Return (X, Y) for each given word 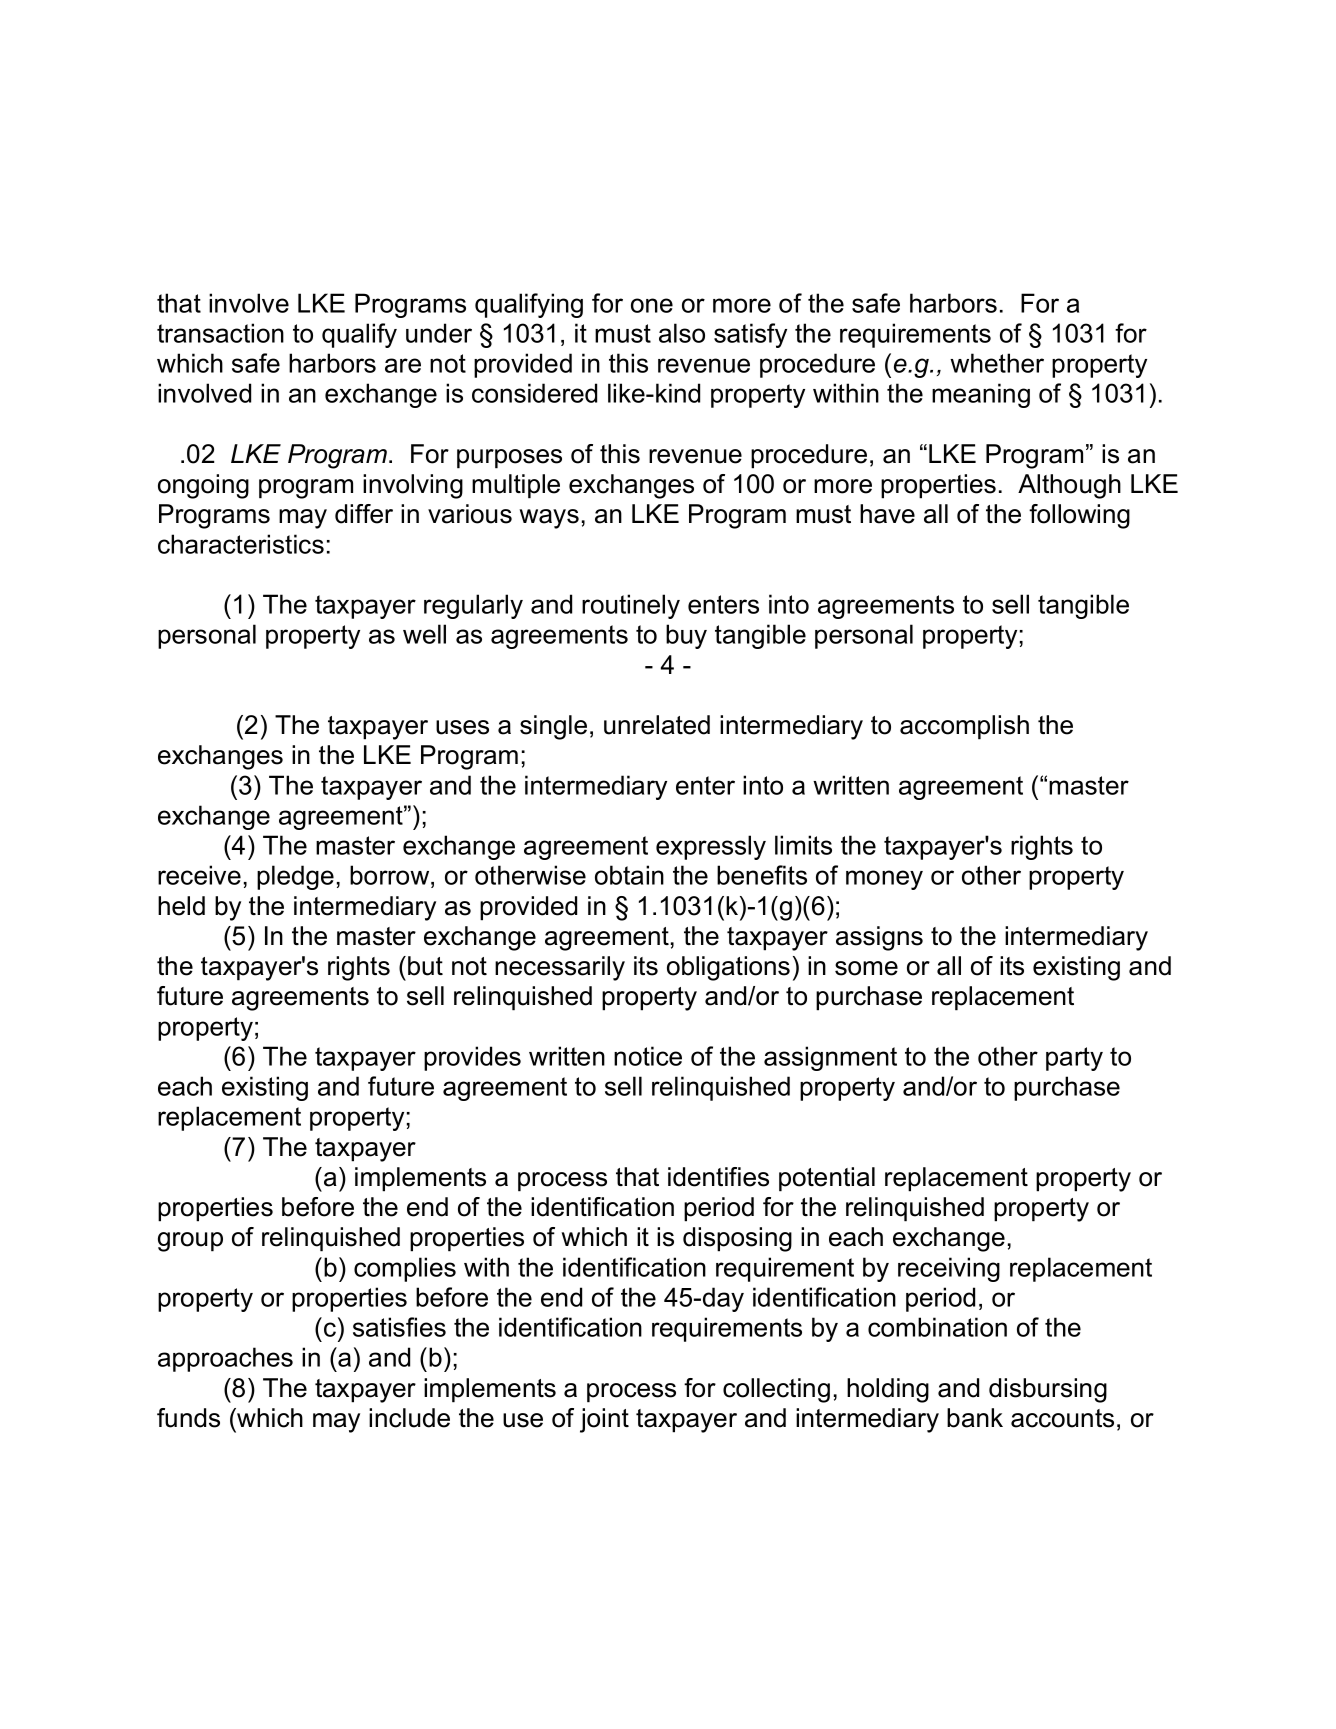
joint (604, 1420)
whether (997, 363)
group (190, 1242)
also (682, 333)
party (1074, 1059)
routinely (631, 606)
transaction (220, 333)
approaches (225, 1359)
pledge (295, 877)
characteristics (241, 544)
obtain (629, 875)
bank (975, 1418)
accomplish (964, 727)
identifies (718, 1177)
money (884, 880)
